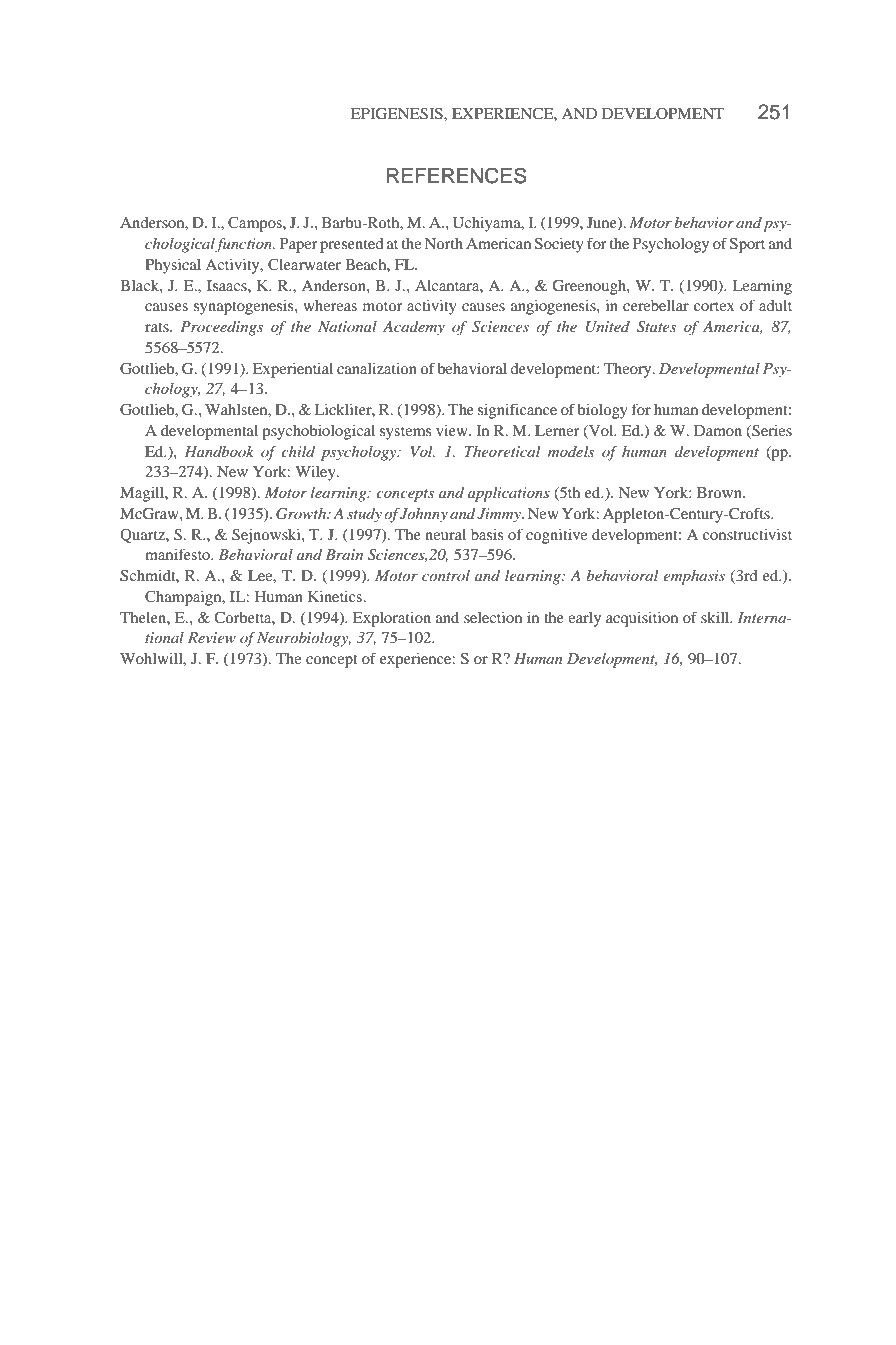 This screenshot has height=1345, width=896. What do you see at coordinates (493, 617) in the screenshot?
I see `selection` at bounding box center [493, 617].
